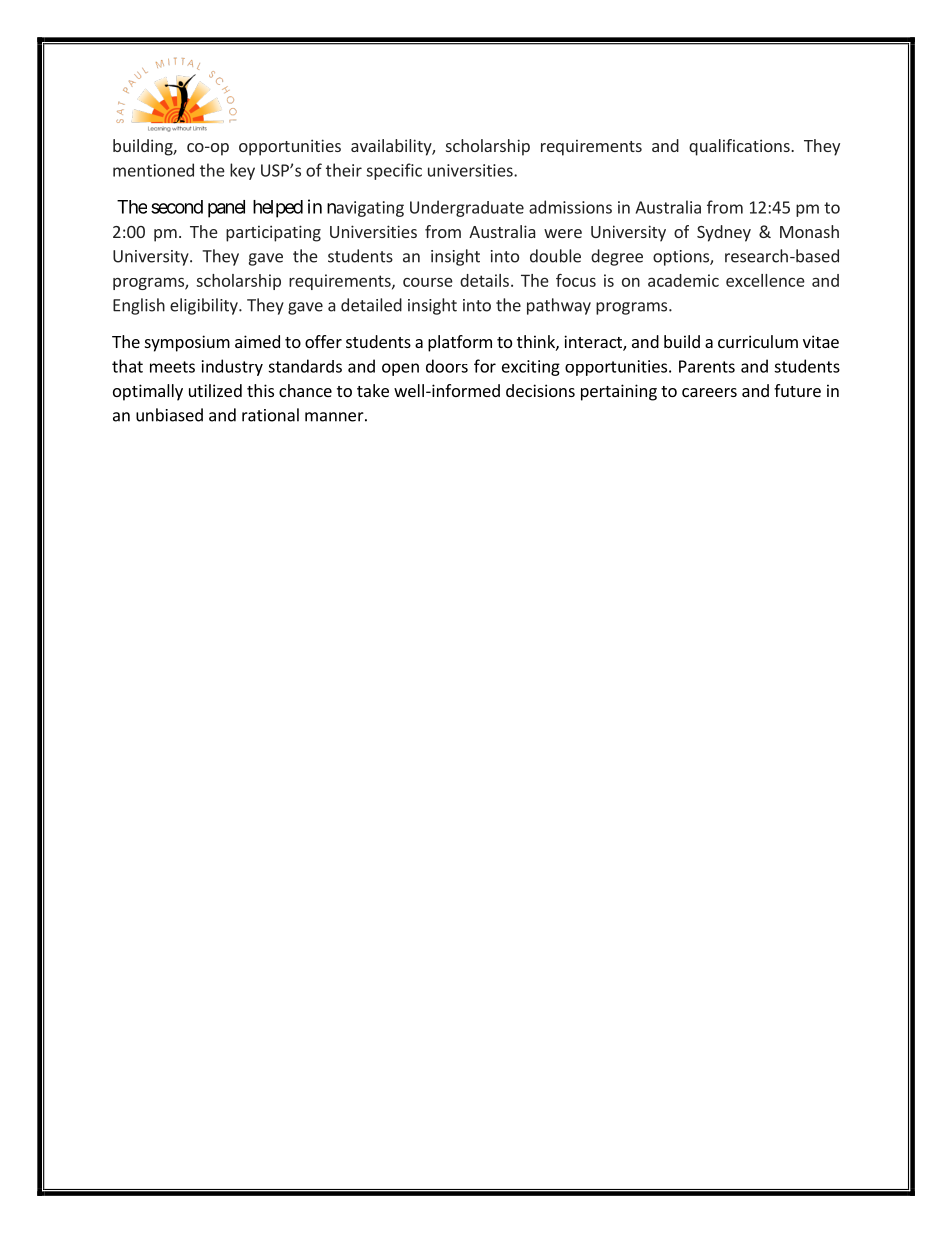 The width and height of the image is (952, 1233). What do you see at coordinates (169, 415) in the image?
I see `unbiased` at bounding box center [169, 415].
